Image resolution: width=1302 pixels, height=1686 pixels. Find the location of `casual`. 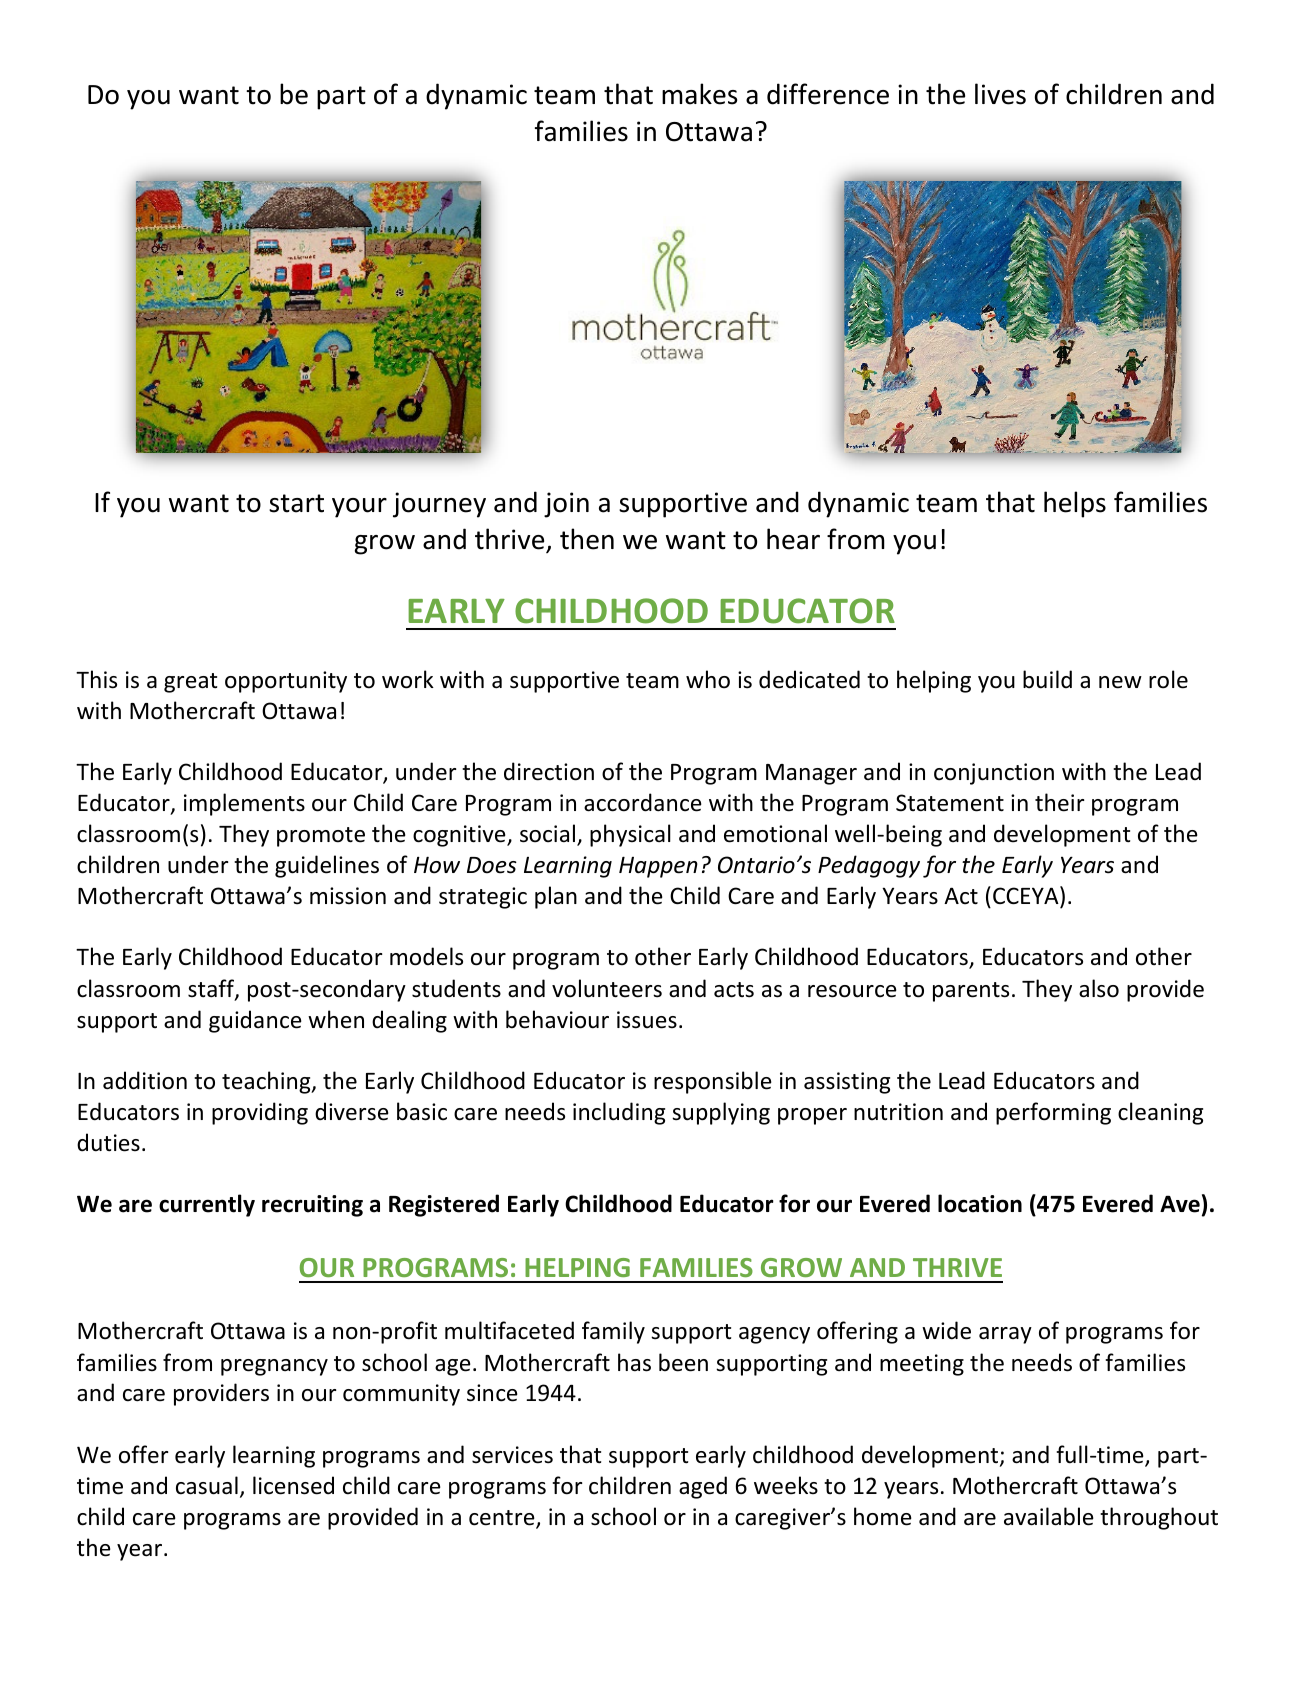

casual is located at coordinates (207, 1485).
